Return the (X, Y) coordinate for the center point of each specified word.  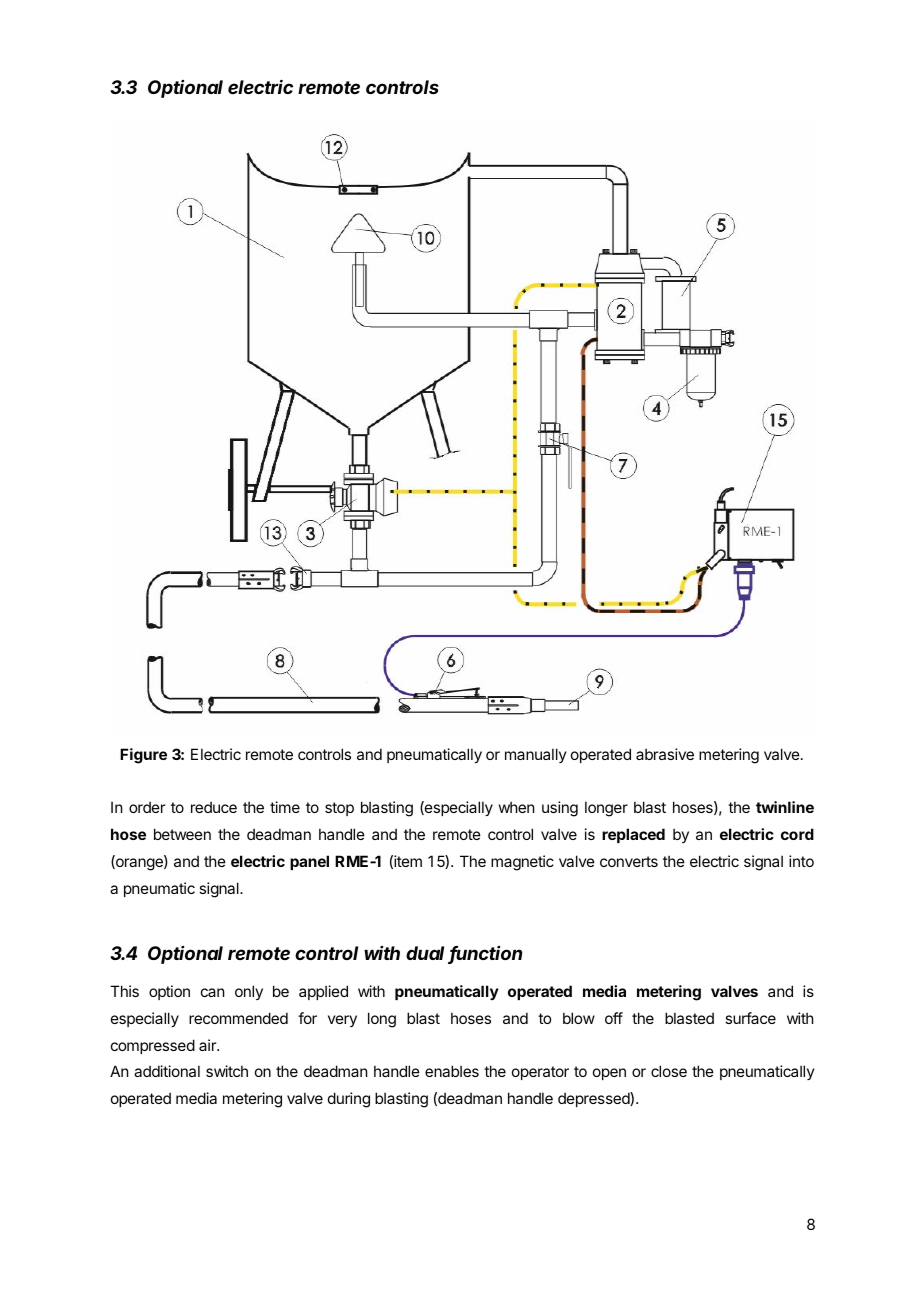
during (349, 1100)
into (801, 861)
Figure (143, 756)
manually (536, 755)
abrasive (665, 754)
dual (425, 953)
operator (540, 1073)
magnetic (522, 863)
